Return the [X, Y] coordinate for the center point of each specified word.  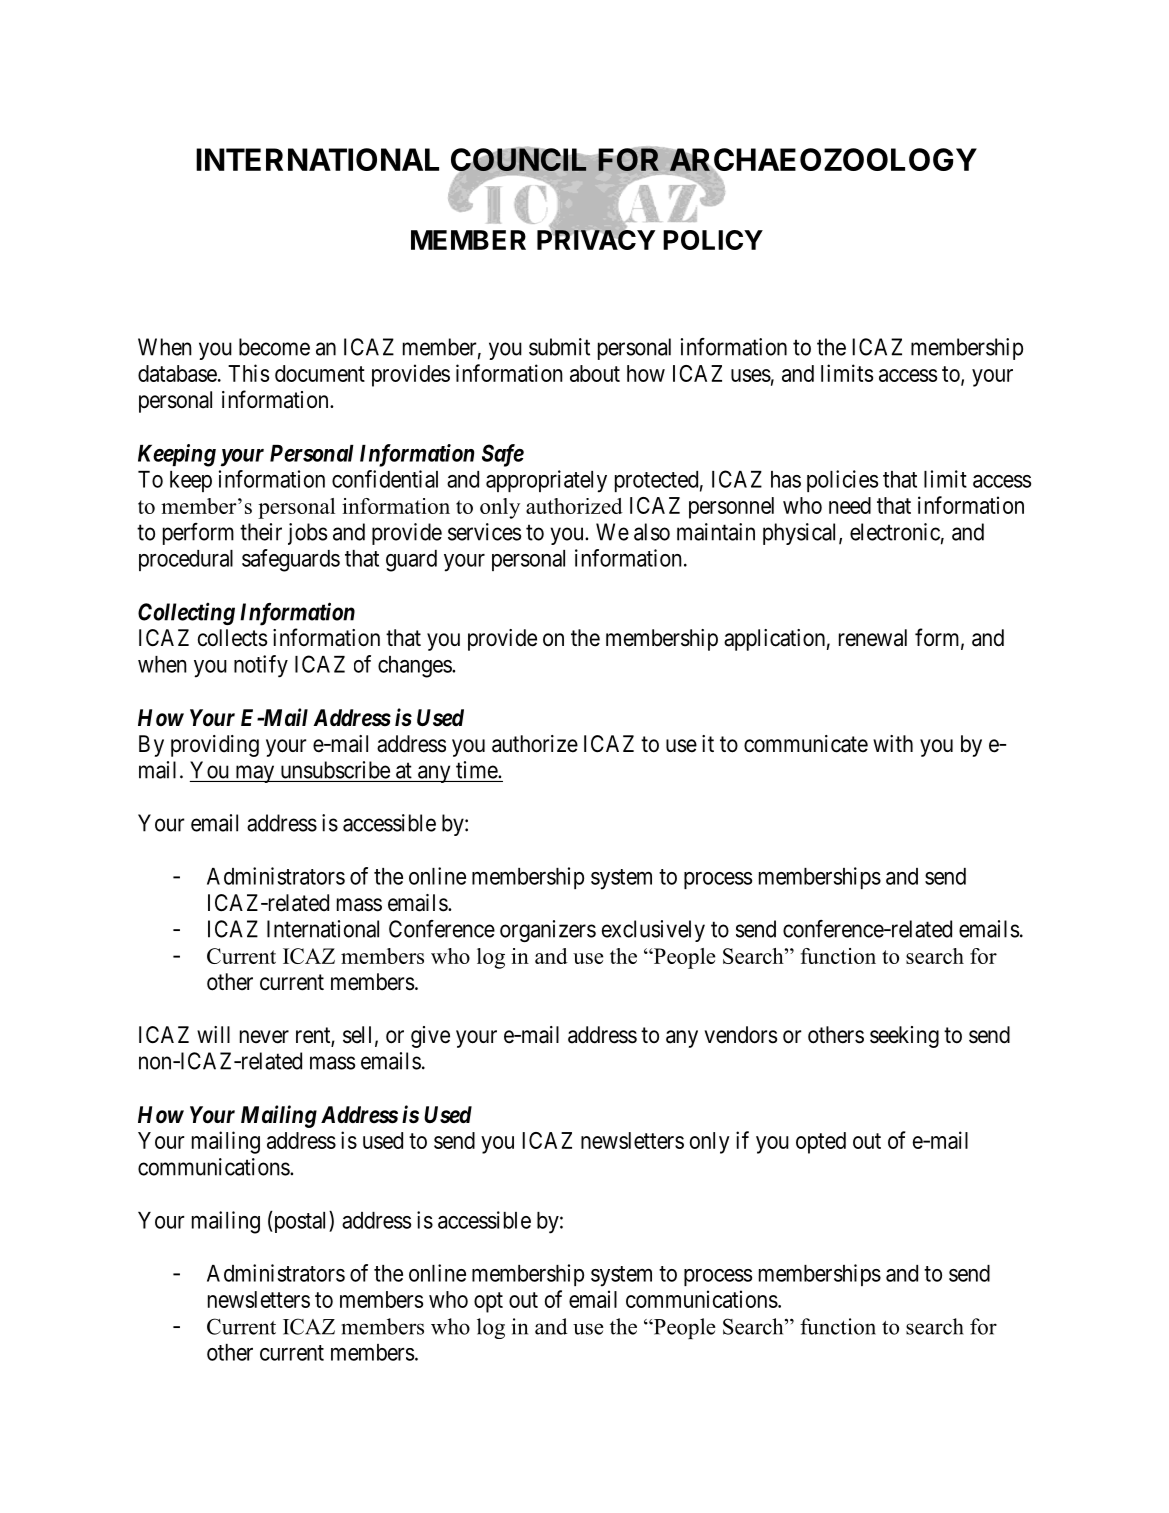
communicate [806, 744]
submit [559, 347]
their [261, 532]
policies [842, 481]
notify [261, 666]
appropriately [546, 481]
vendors [740, 1035]
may [255, 774]
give [430, 1037]
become [274, 347]
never [264, 1037]
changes [415, 667]
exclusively [653, 931]
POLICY [713, 240]
